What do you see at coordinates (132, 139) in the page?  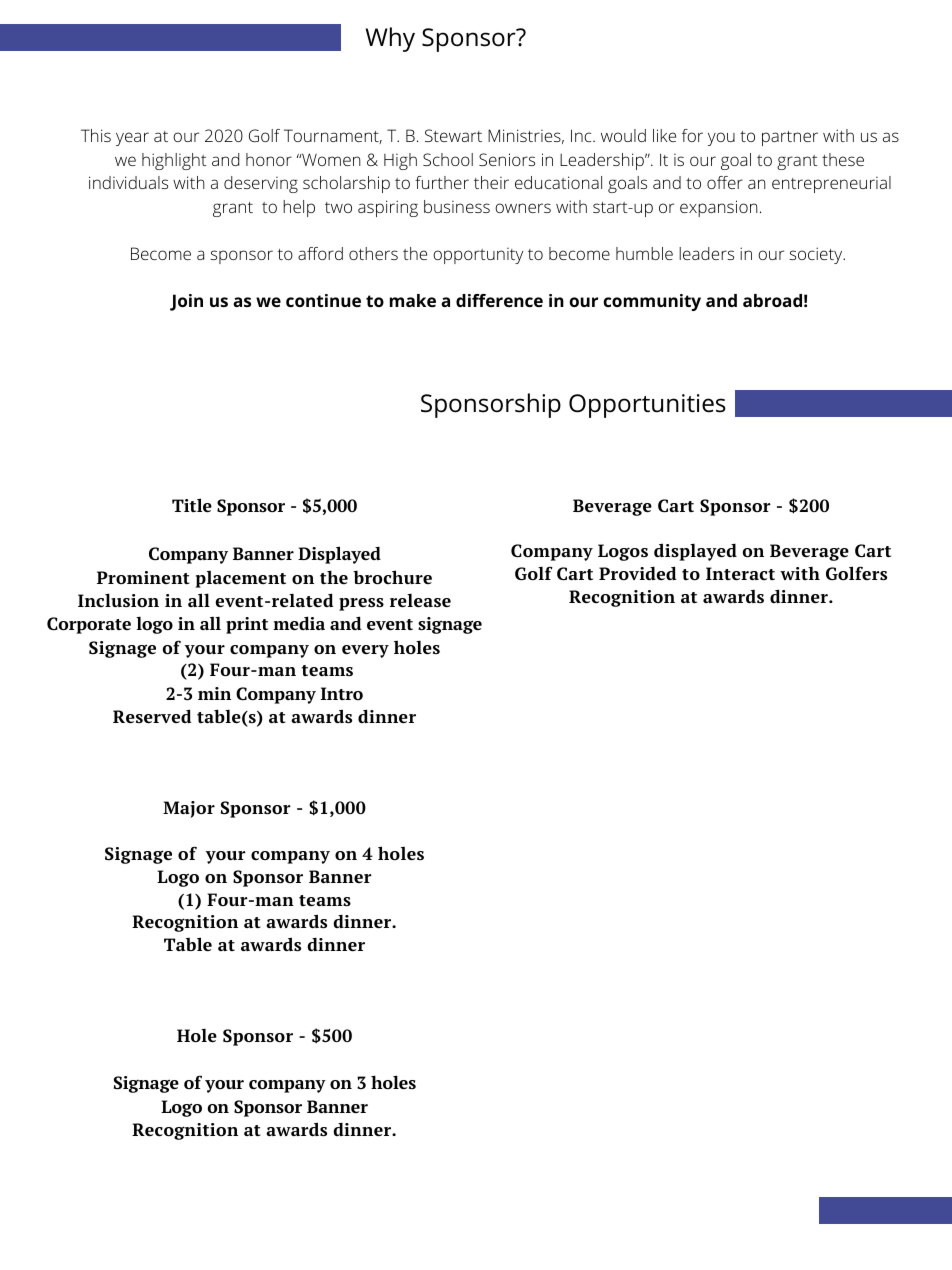 I see `year` at bounding box center [132, 139].
